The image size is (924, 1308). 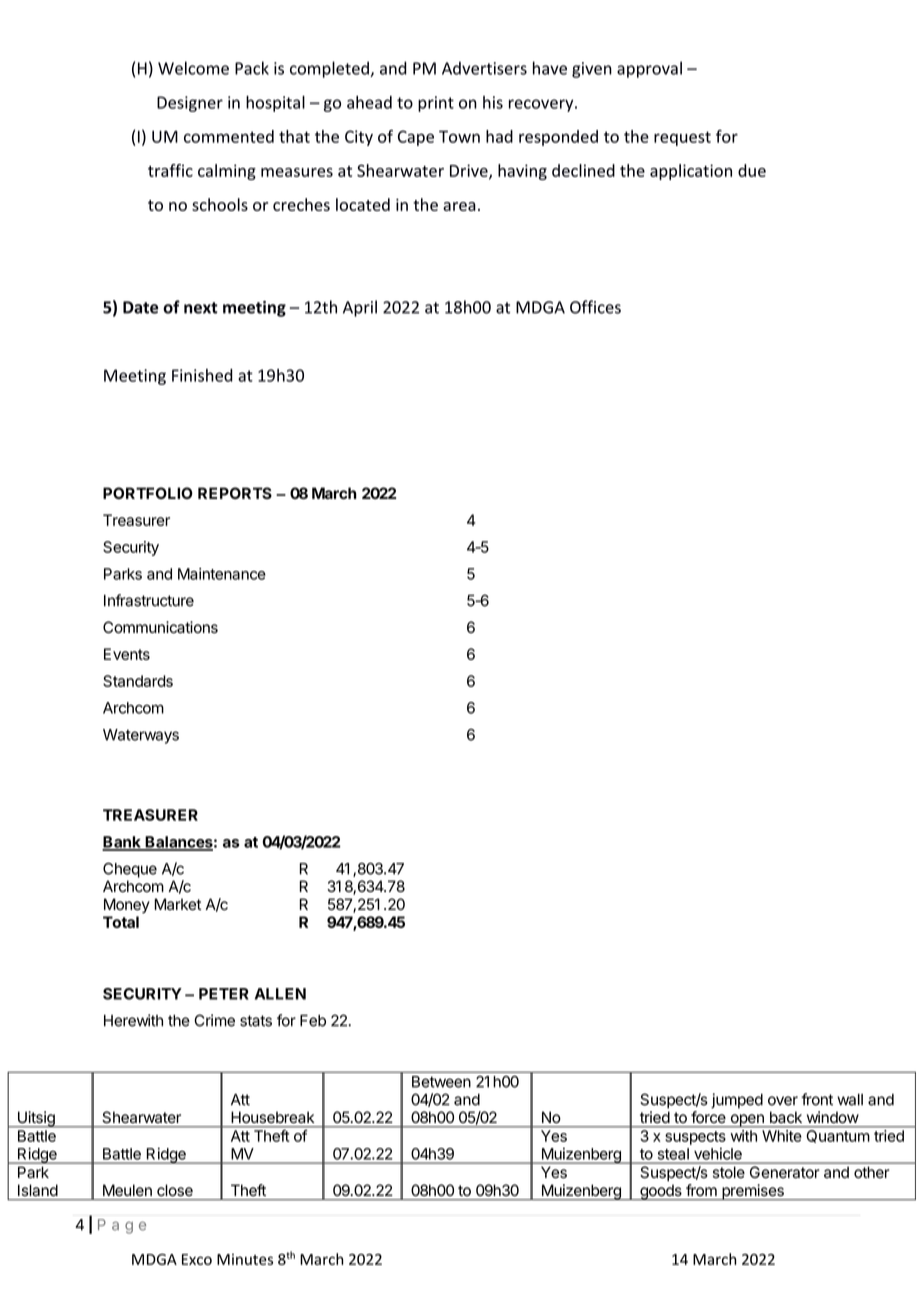 I want to click on Maintenance, so click(x=222, y=574).
